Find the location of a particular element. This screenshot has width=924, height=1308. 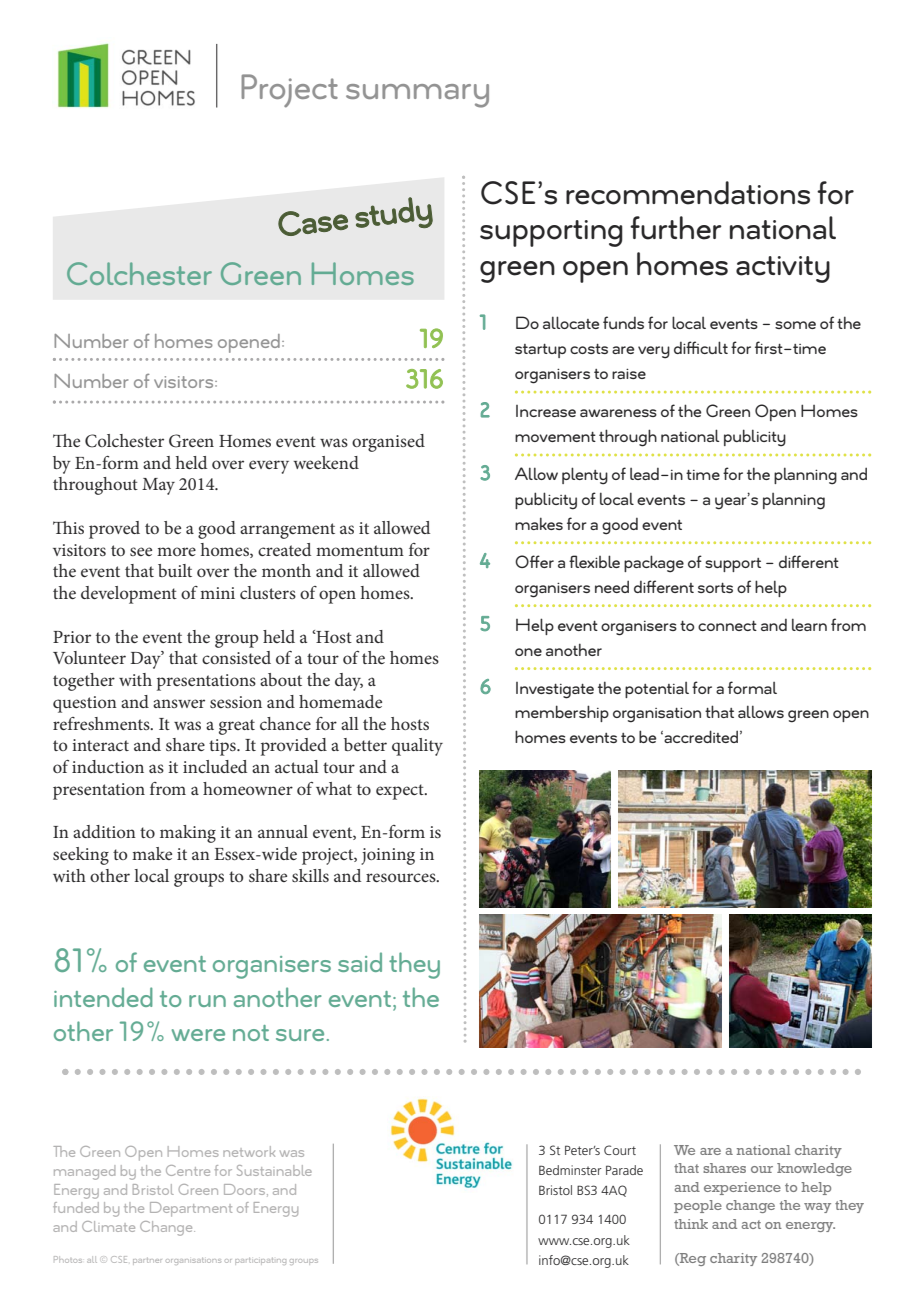

Sustainable is located at coordinates (274, 1170).
